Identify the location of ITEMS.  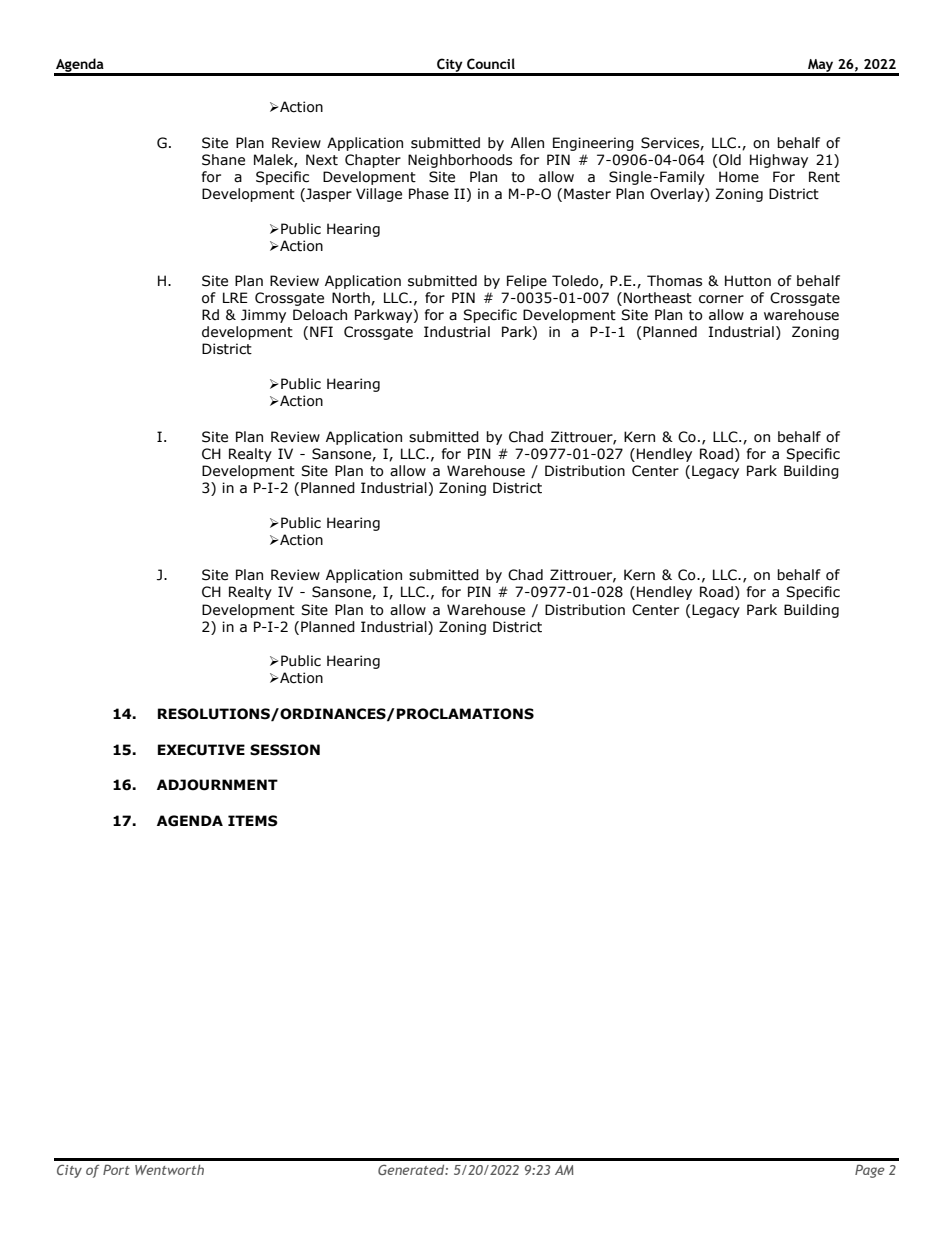
(253, 821).
